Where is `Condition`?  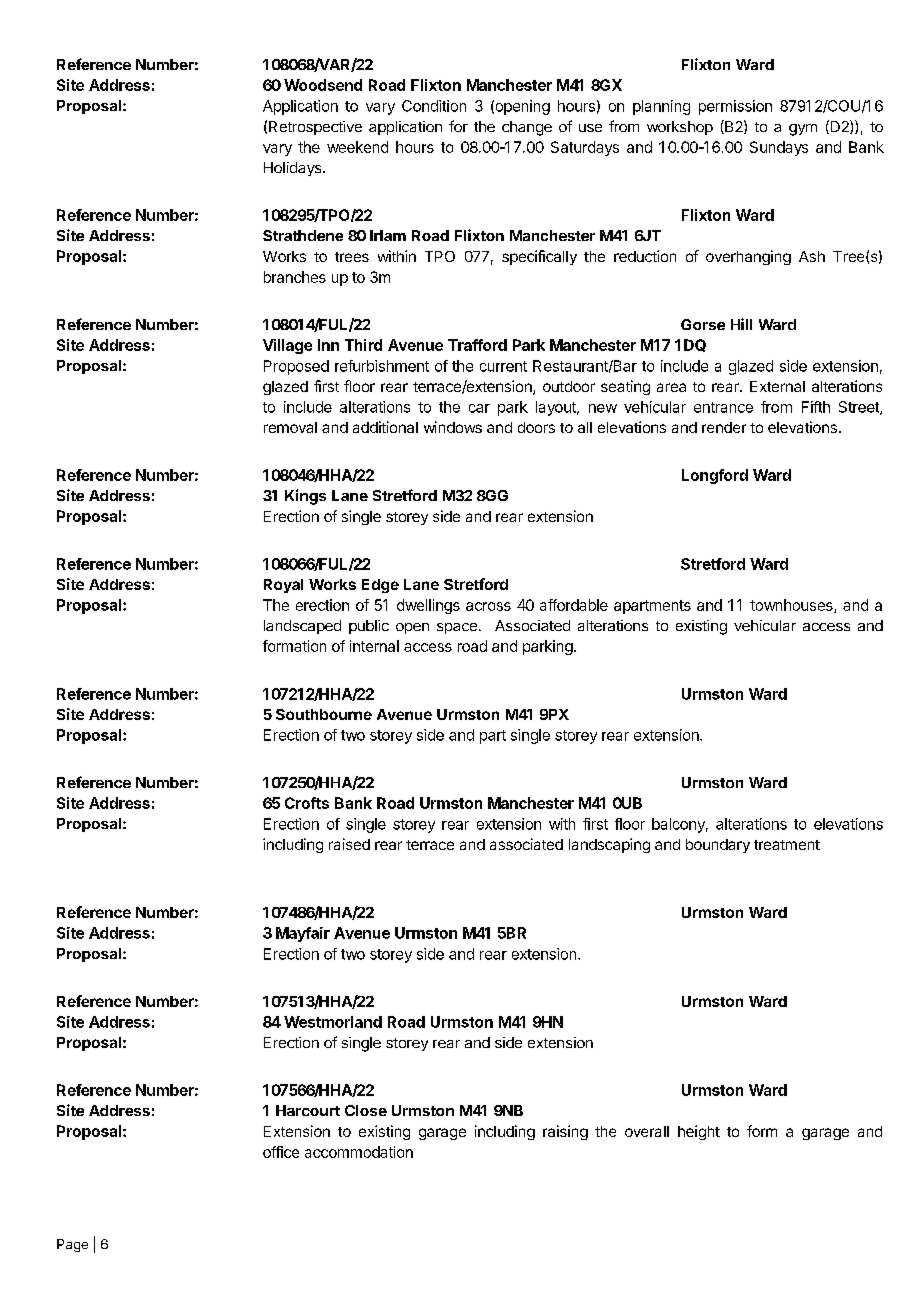
Condition is located at coordinates (434, 106).
